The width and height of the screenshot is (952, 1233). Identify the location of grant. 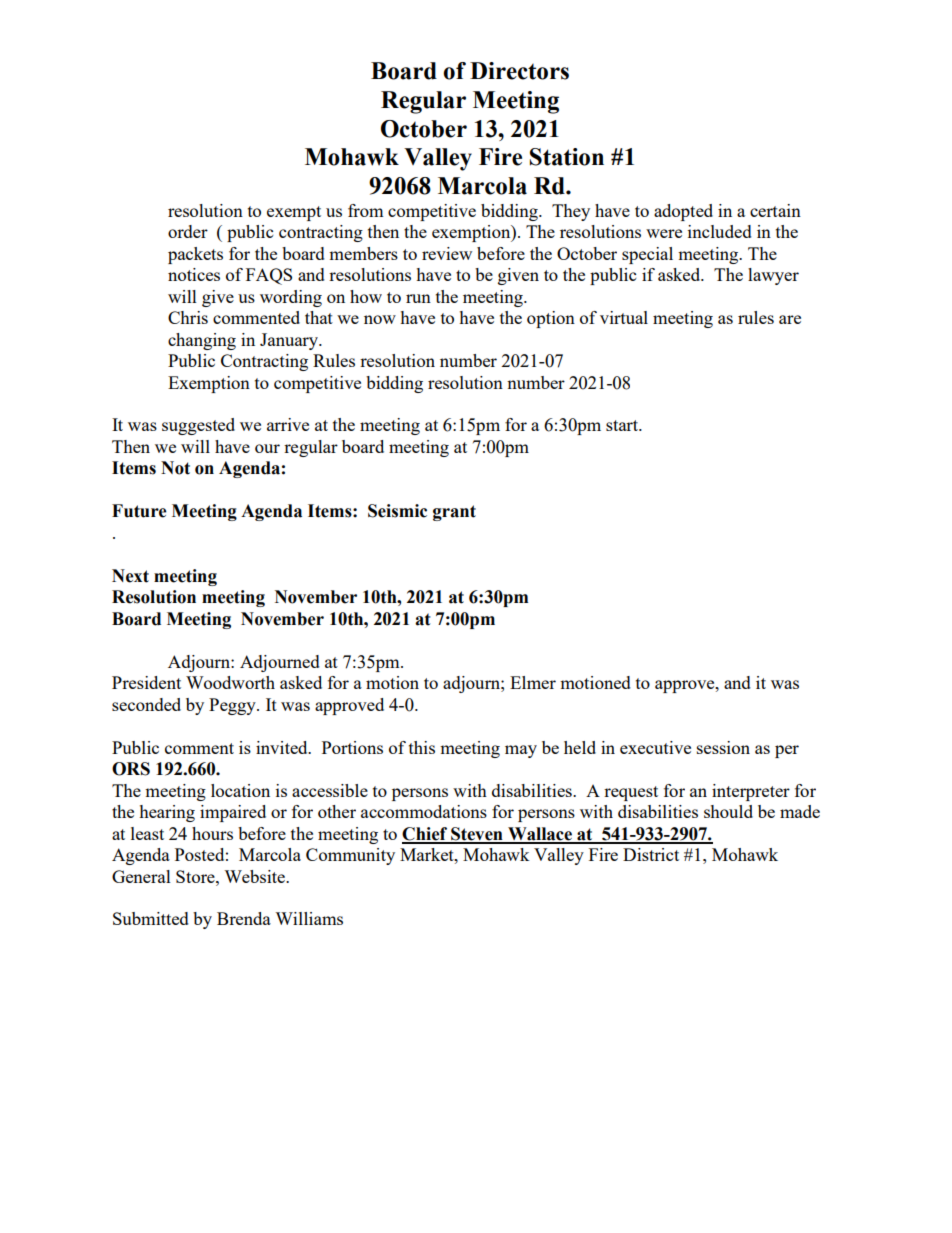
(454, 513).
